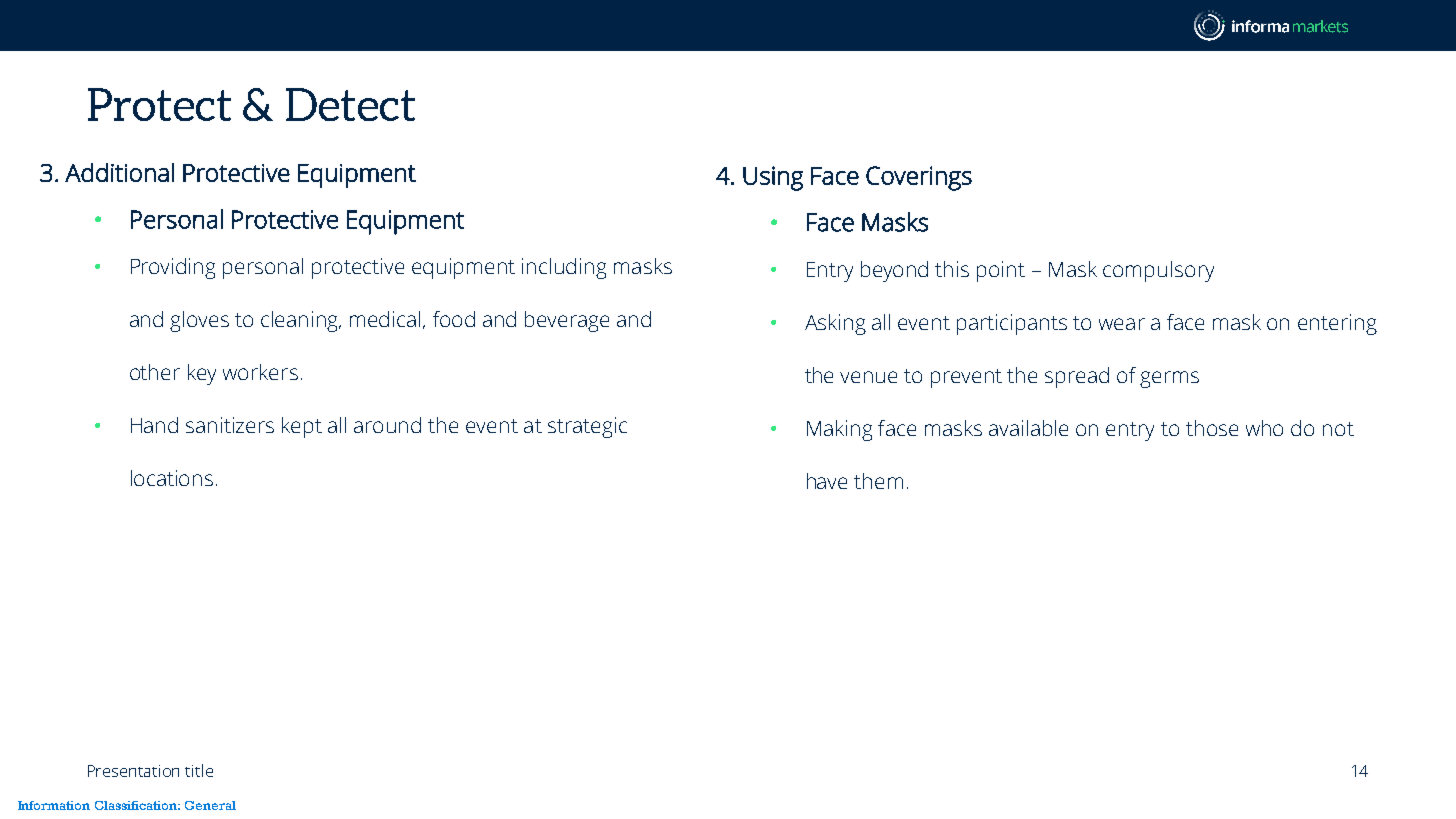 The image size is (1456, 819). What do you see at coordinates (587, 427) in the screenshot?
I see `strategic` at bounding box center [587, 427].
